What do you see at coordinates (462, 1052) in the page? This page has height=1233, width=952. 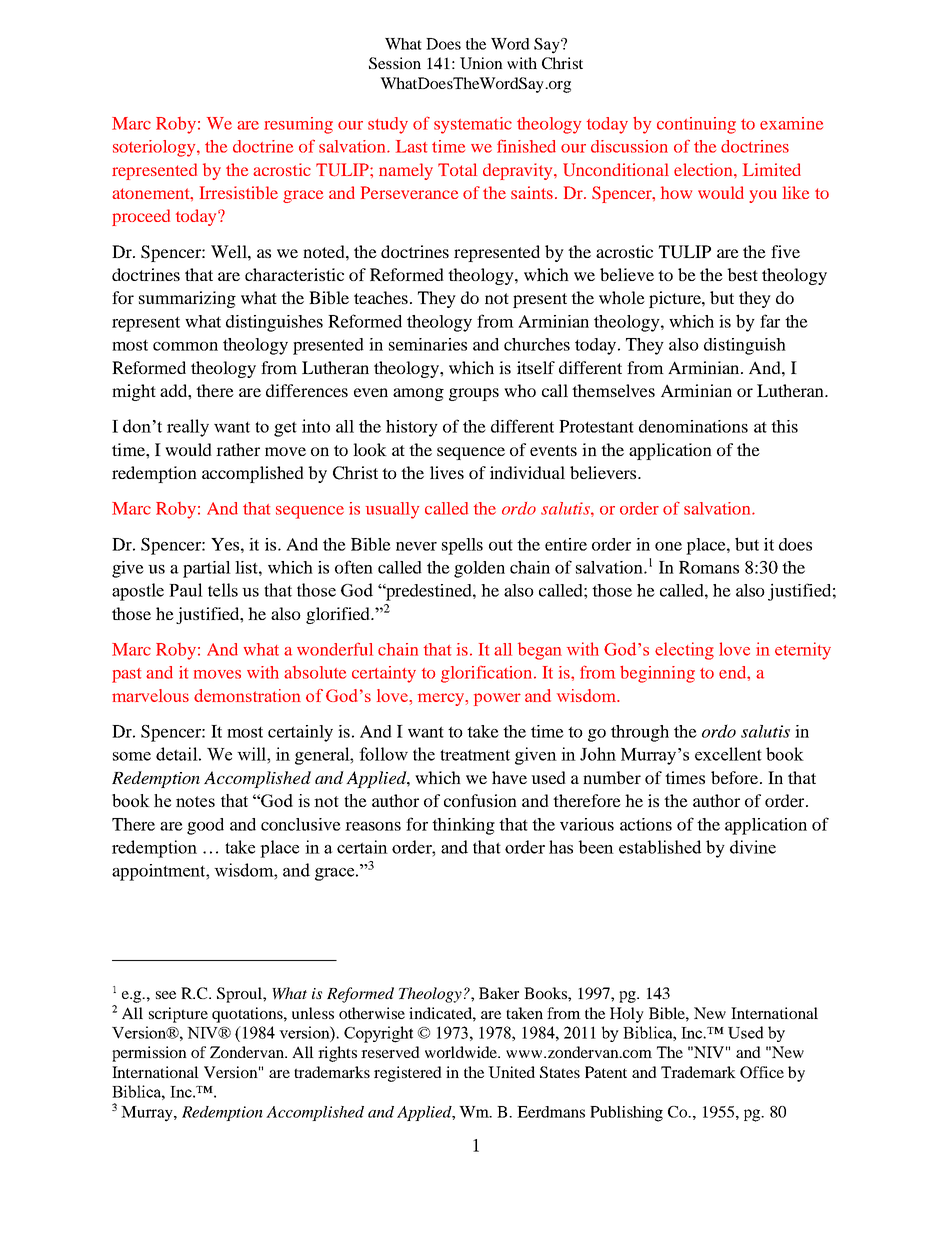 I see `worldwide` at bounding box center [462, 1052].
